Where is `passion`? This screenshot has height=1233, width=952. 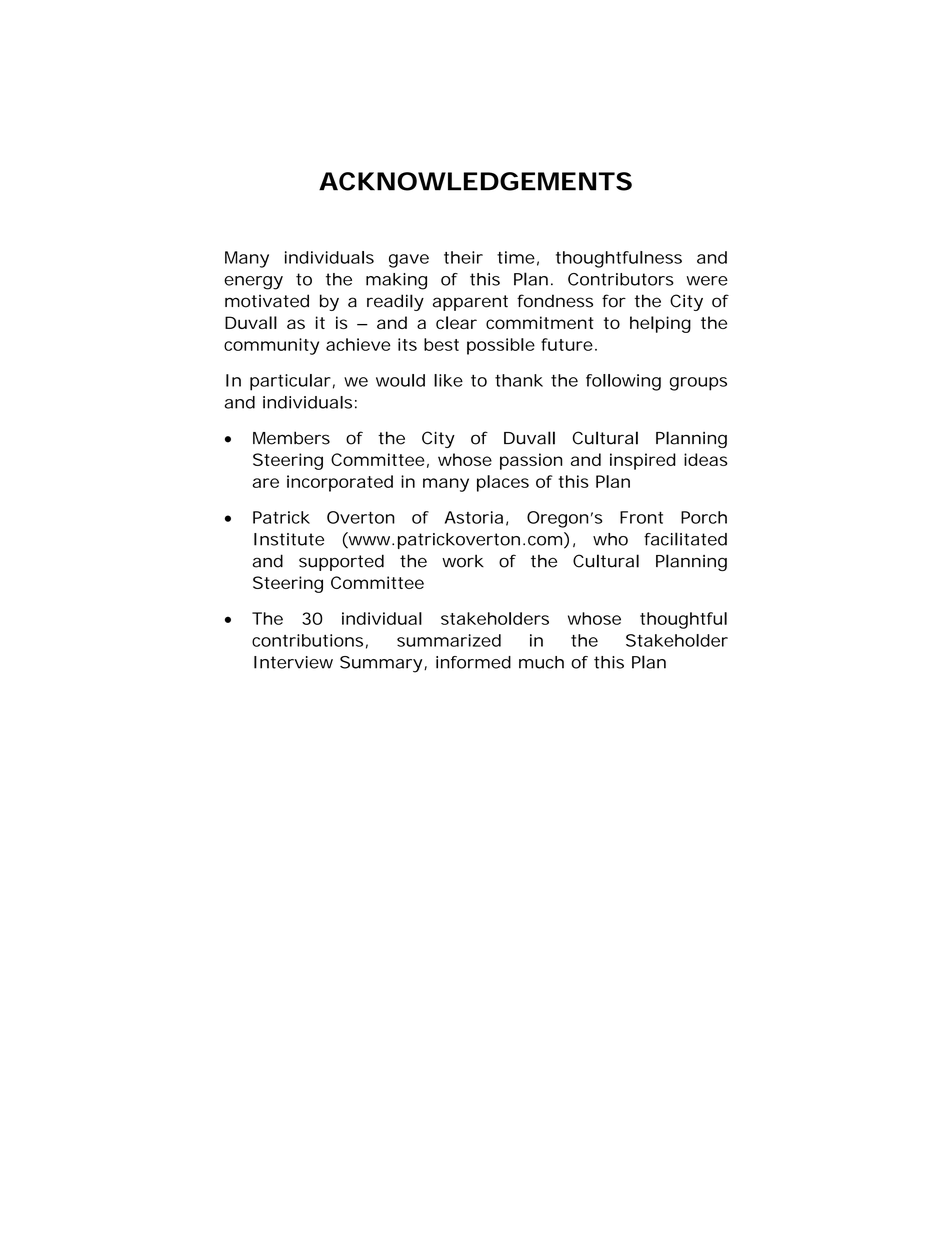 passion is located at coordinates (531, 461).
